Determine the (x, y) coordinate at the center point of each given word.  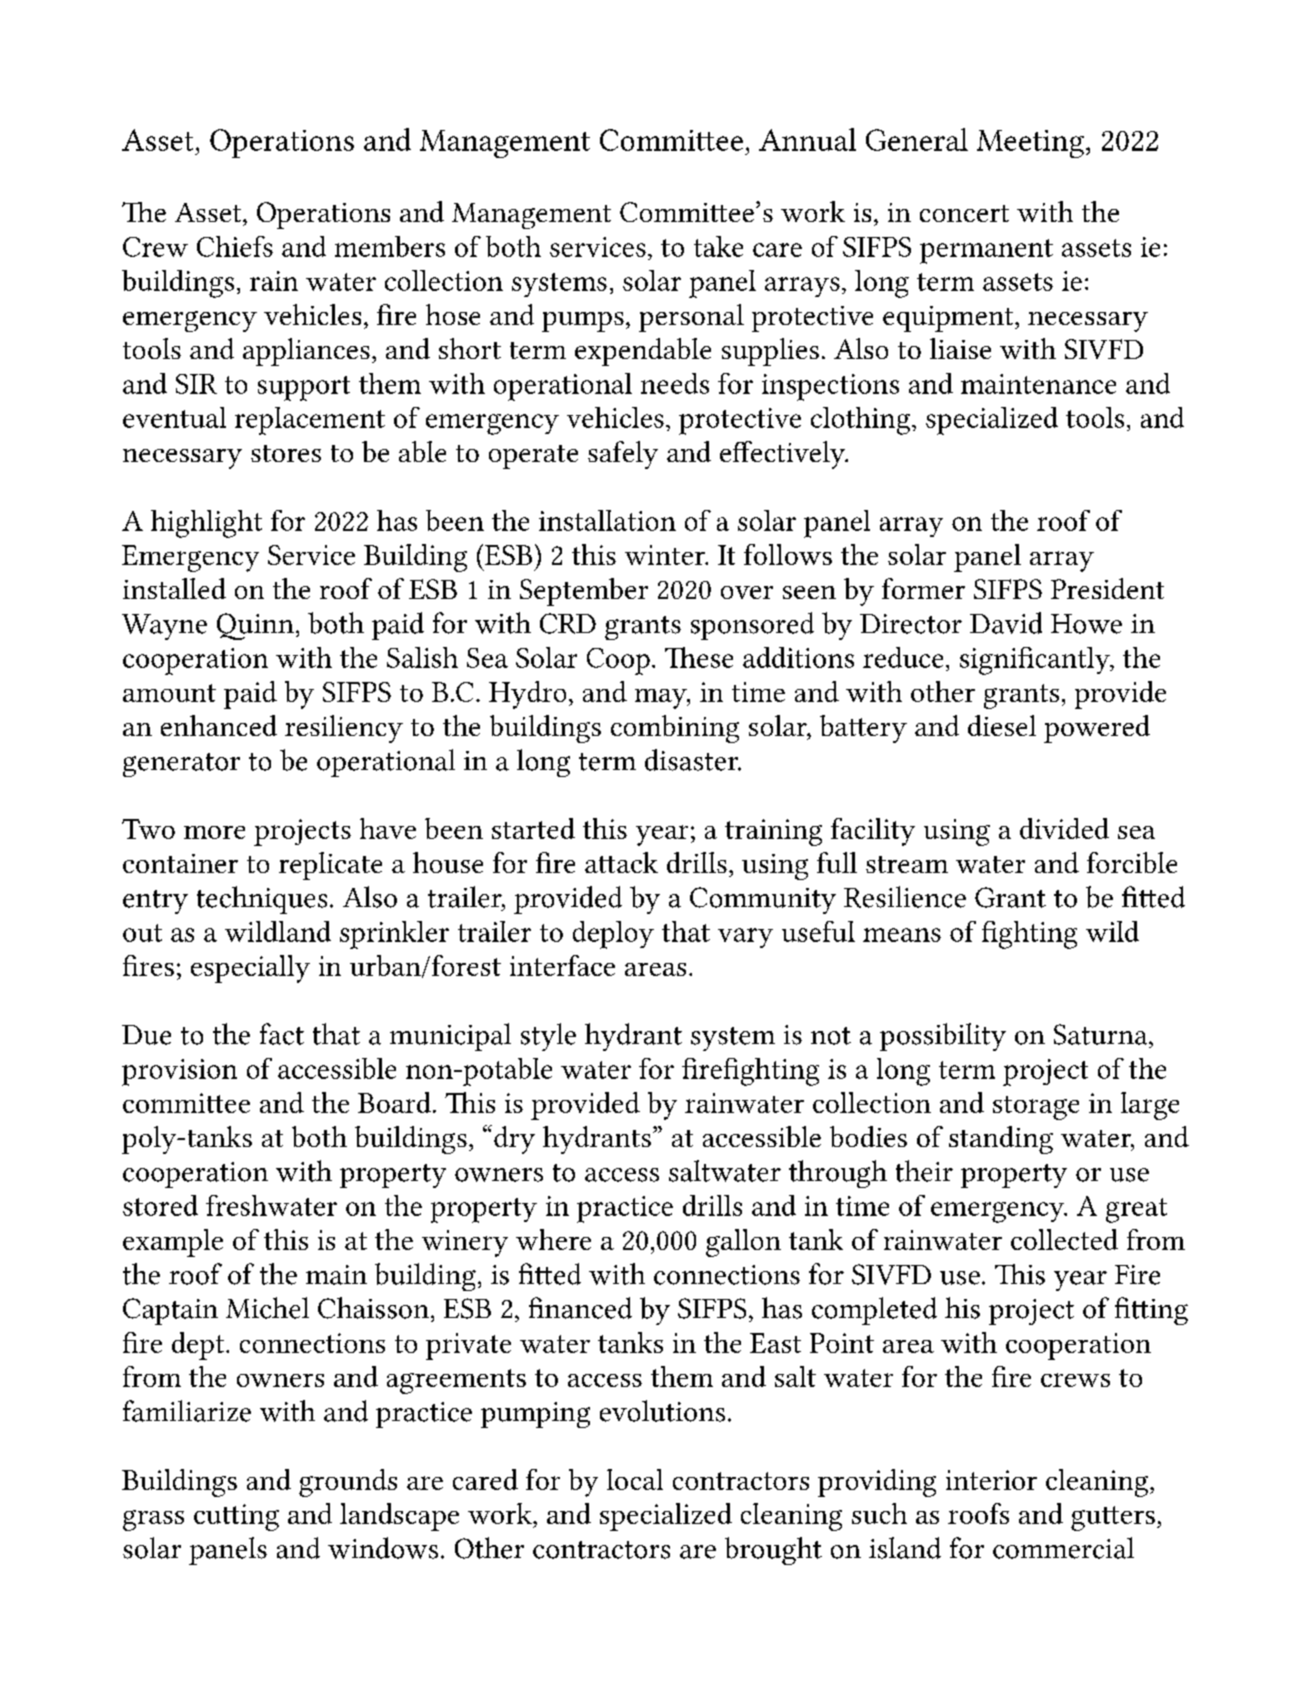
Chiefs (235, 246)
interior (991, 1480)
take (718, 246)
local (635, 1479)
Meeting (1030, 144)
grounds (348, 1483)
